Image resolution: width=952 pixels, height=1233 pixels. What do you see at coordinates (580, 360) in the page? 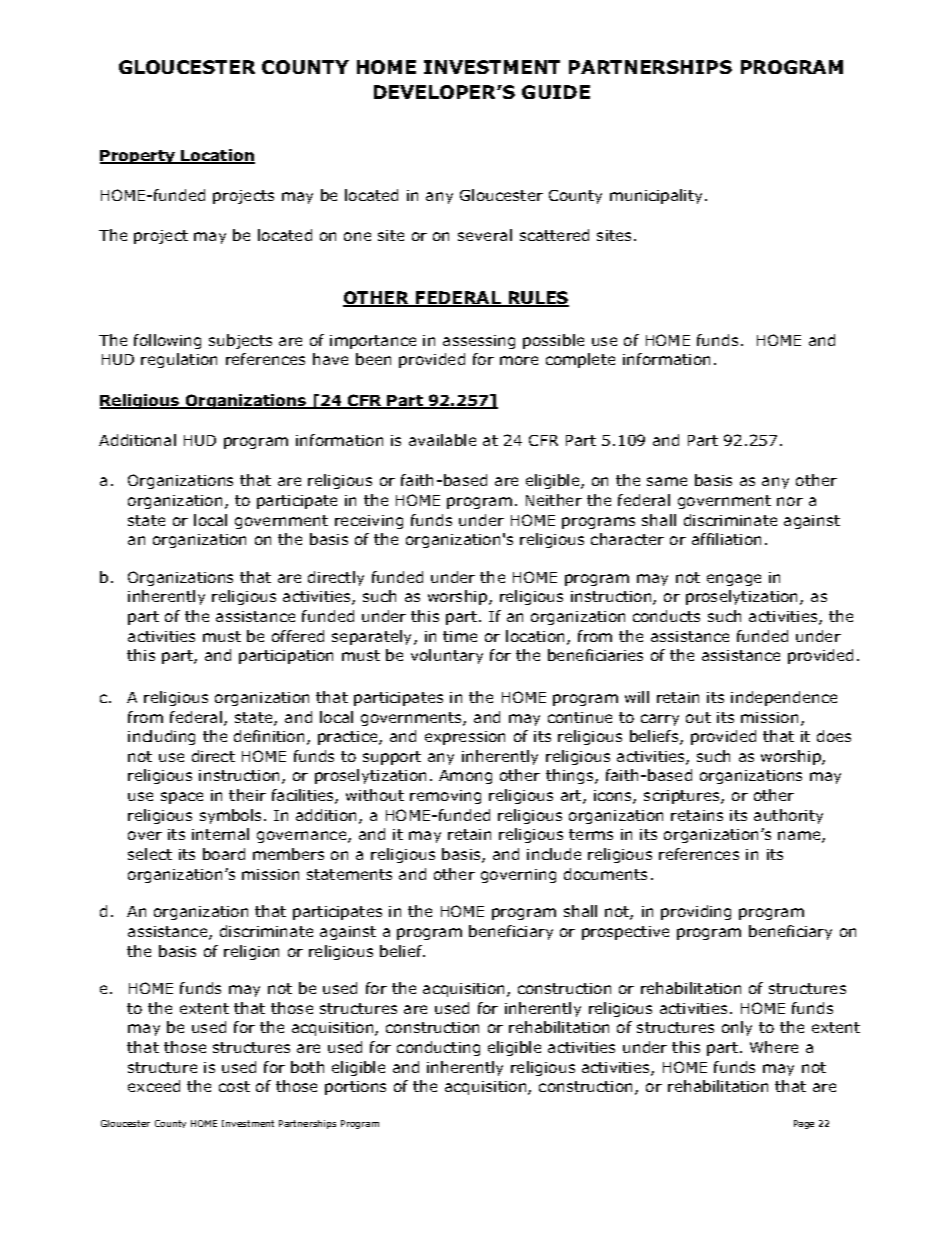
I see `complete` at bounding box center [580, 360].
